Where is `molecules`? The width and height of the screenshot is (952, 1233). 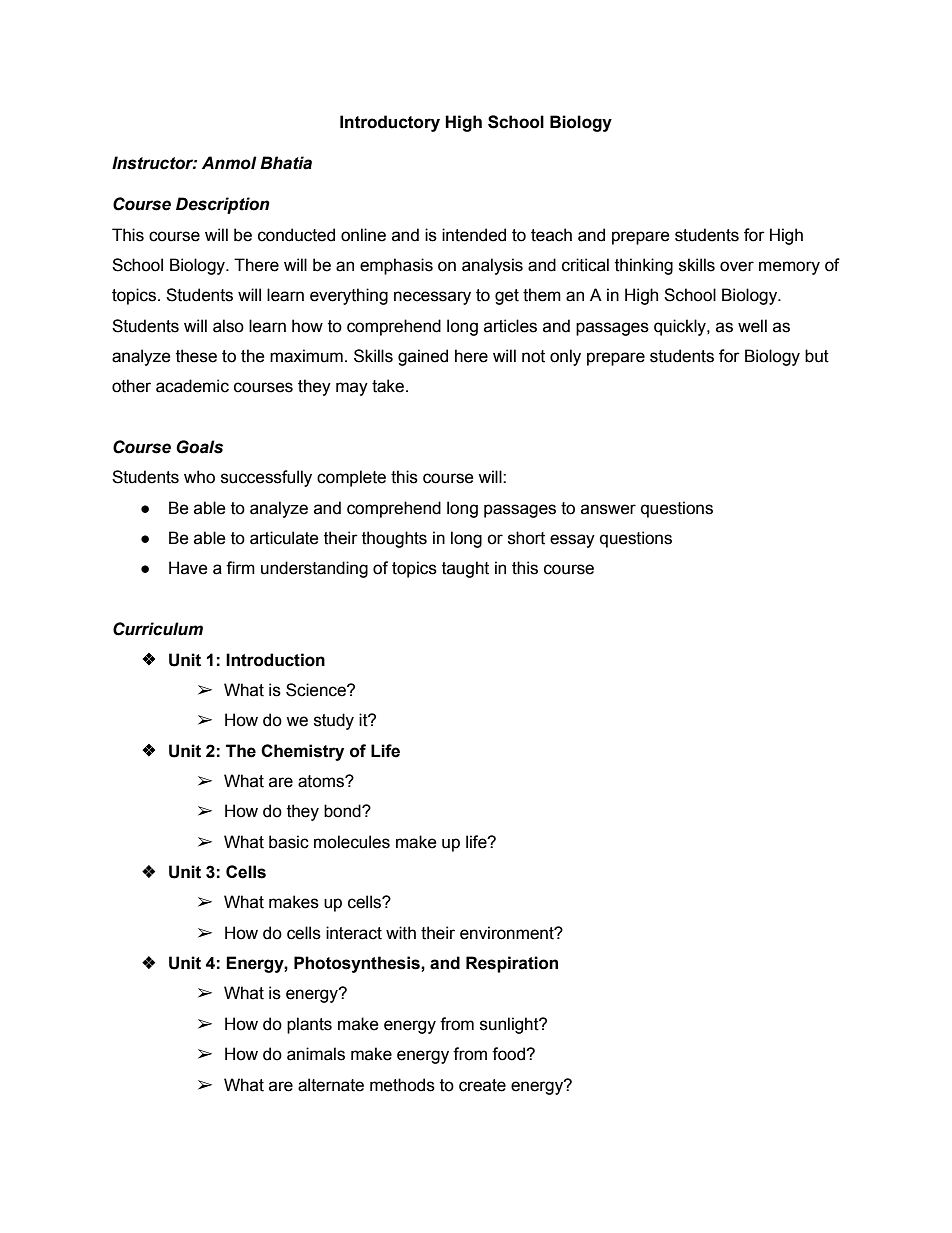 molecules is located at coordinates (352, 842).
